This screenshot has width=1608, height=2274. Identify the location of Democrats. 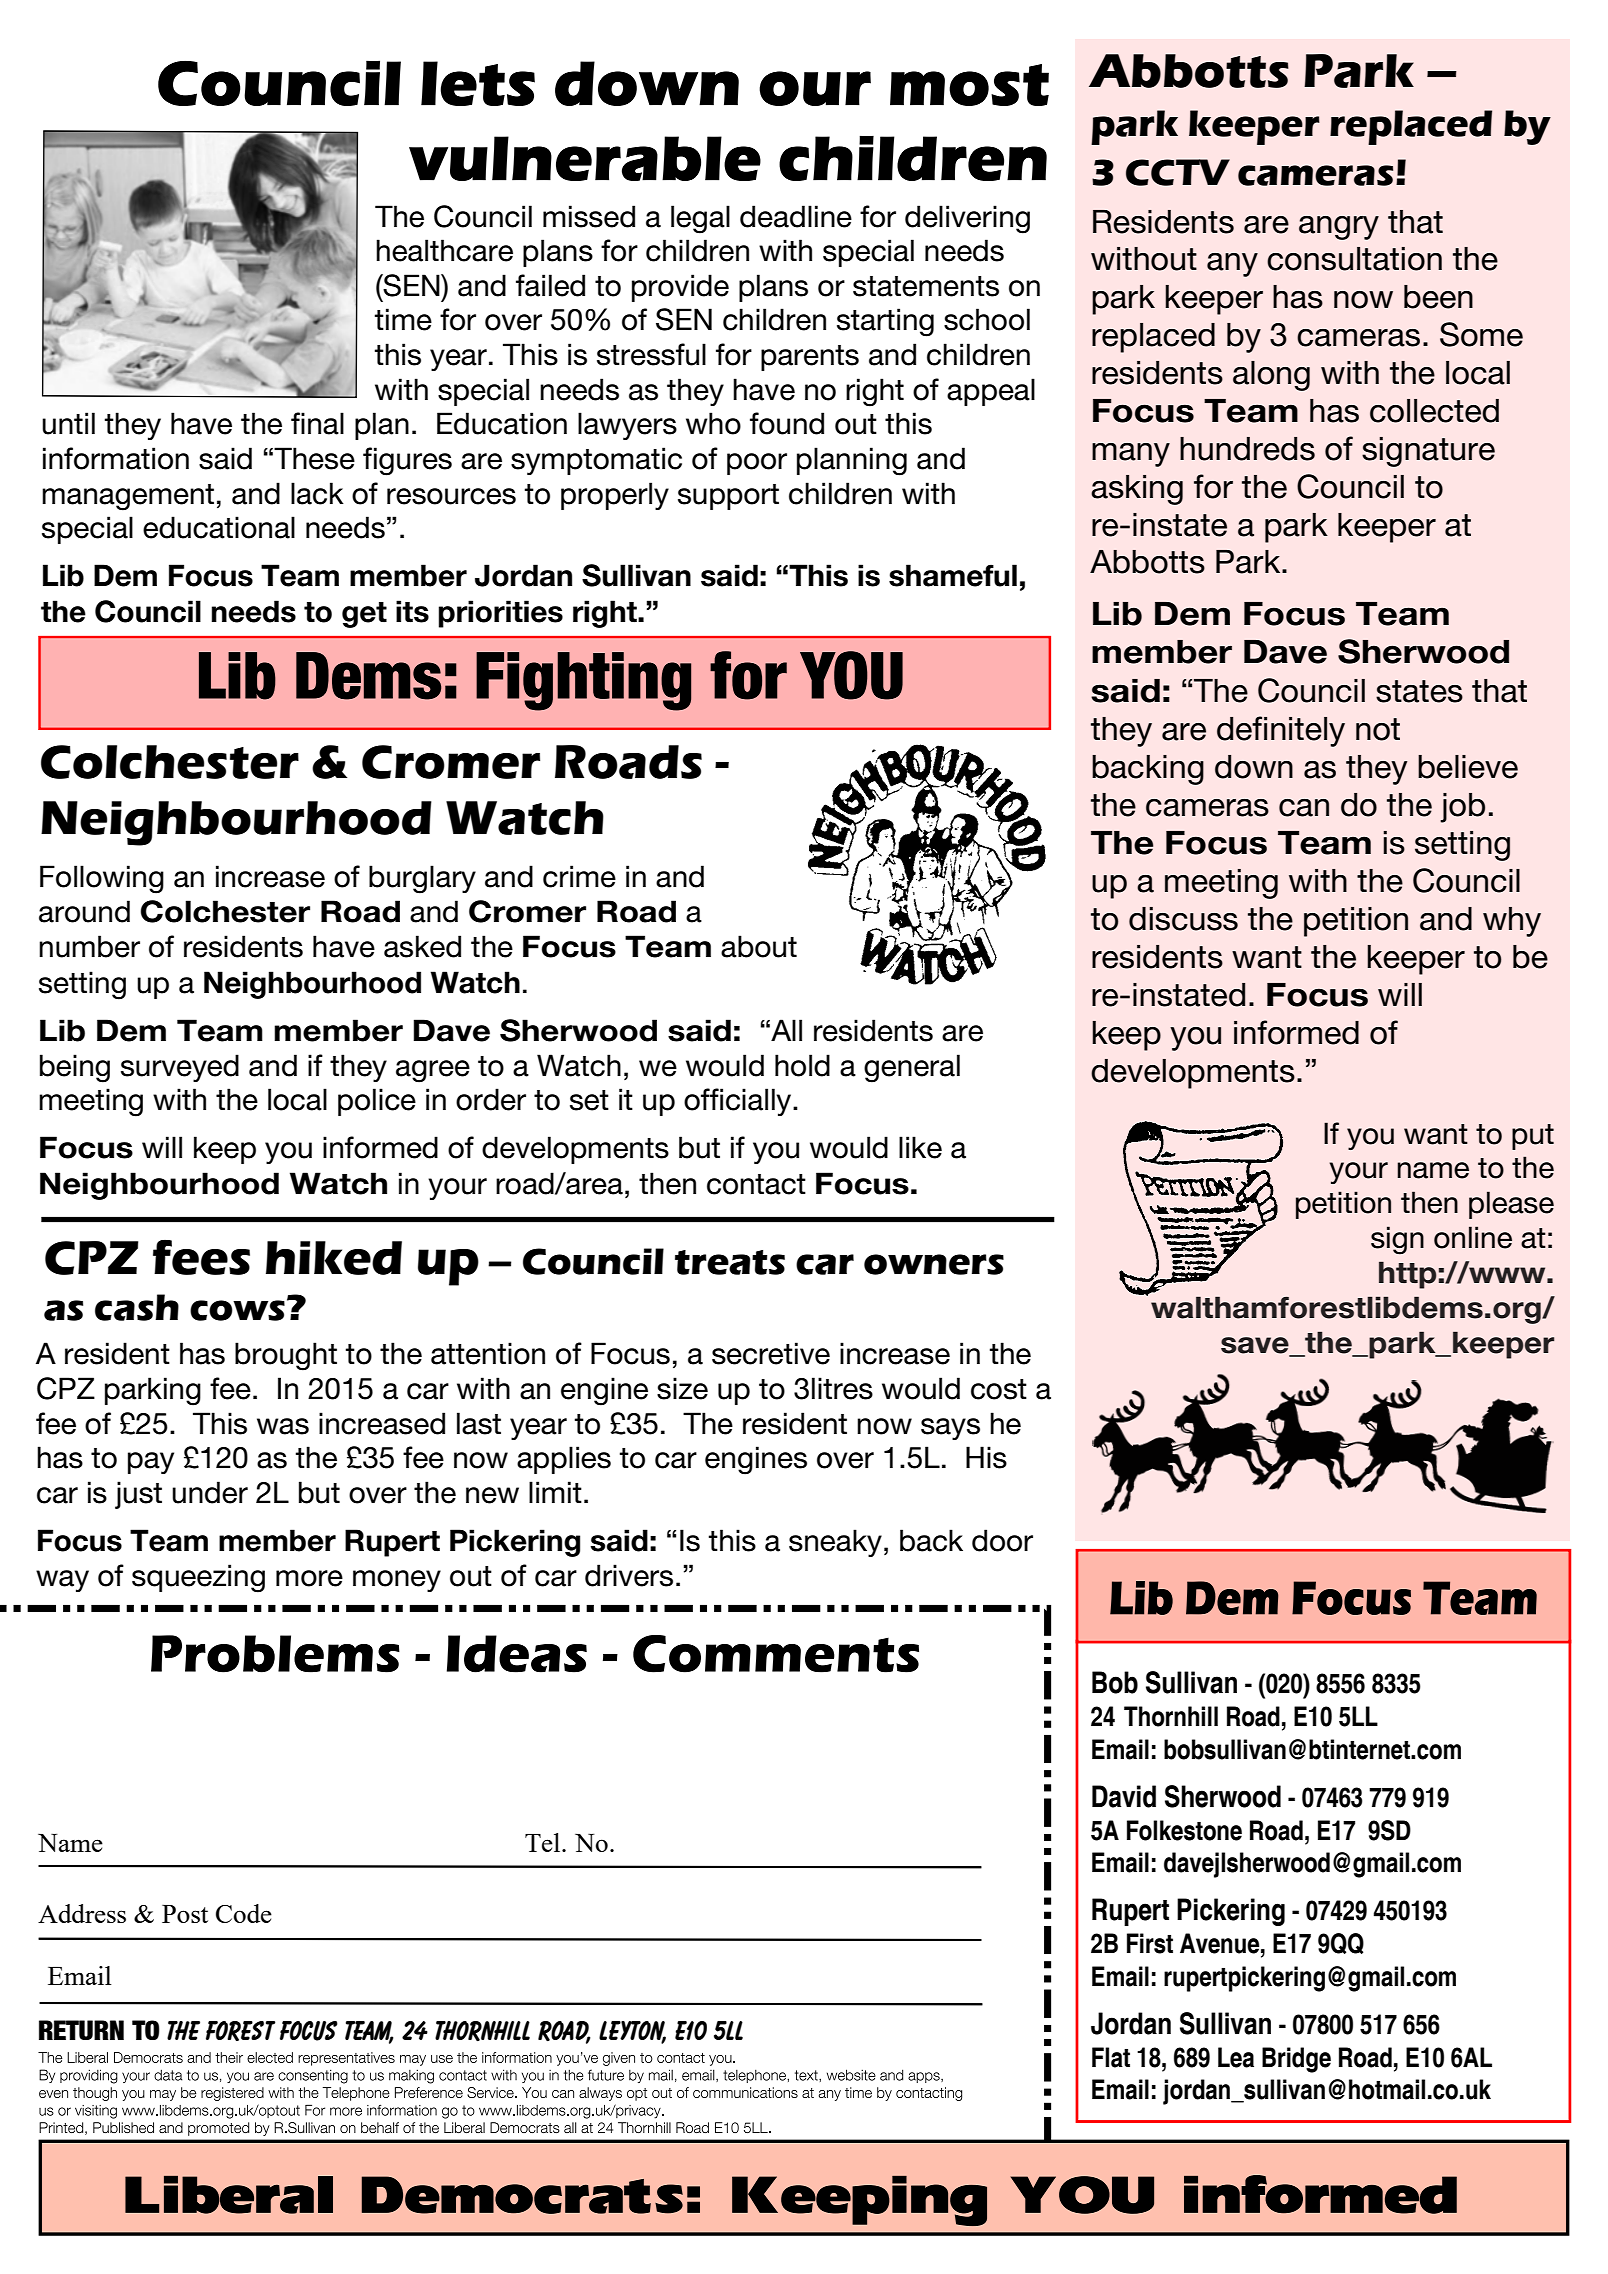
(522, 2195).
